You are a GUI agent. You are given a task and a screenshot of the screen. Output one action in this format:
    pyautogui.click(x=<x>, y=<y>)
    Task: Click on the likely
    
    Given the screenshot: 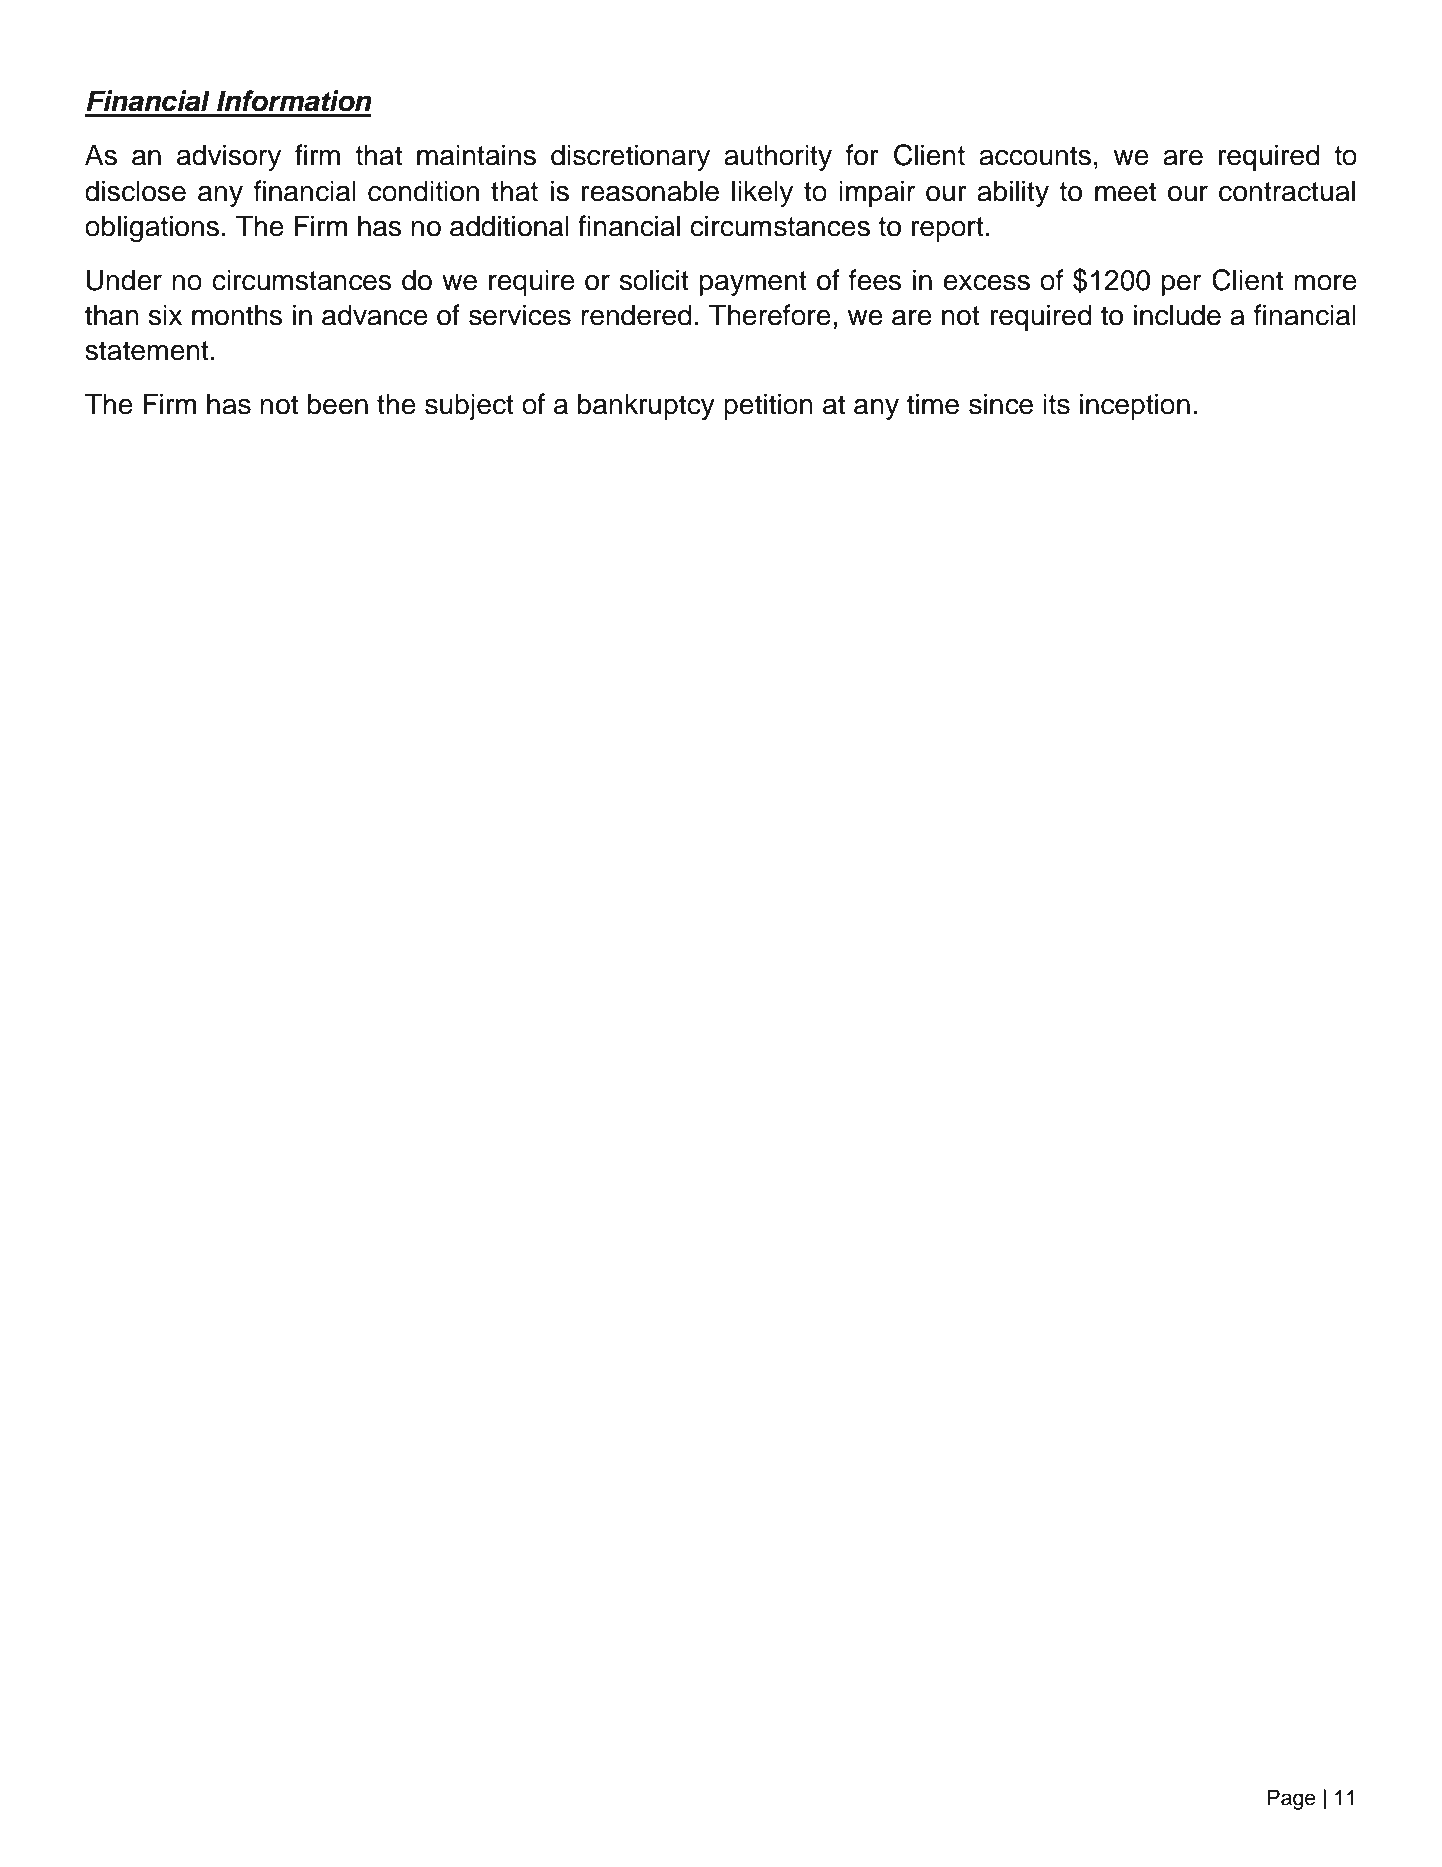 What is the action you would take?
    pyautogui.click(x=762, y=193)
